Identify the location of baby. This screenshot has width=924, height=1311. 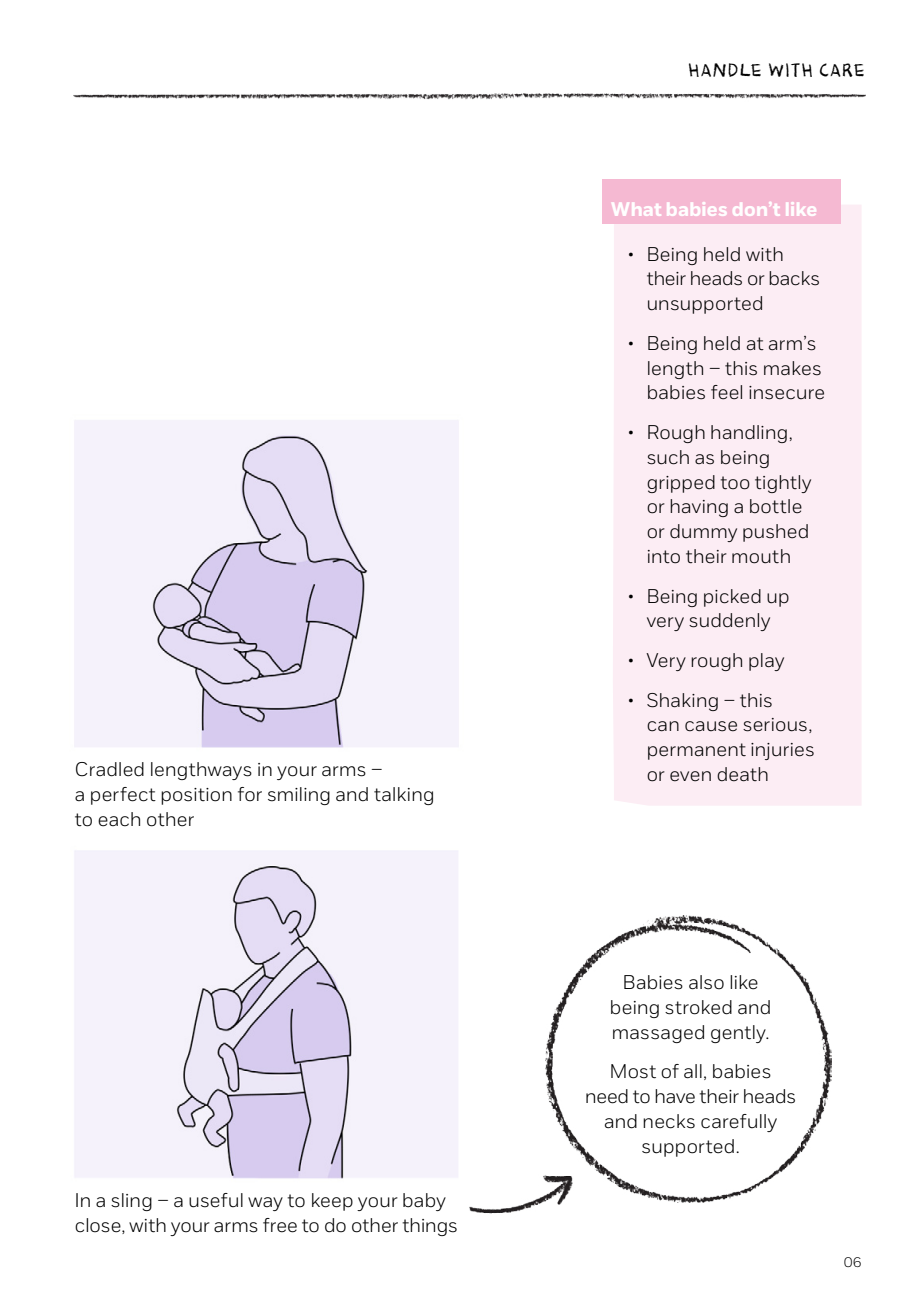
(424, 1202).
